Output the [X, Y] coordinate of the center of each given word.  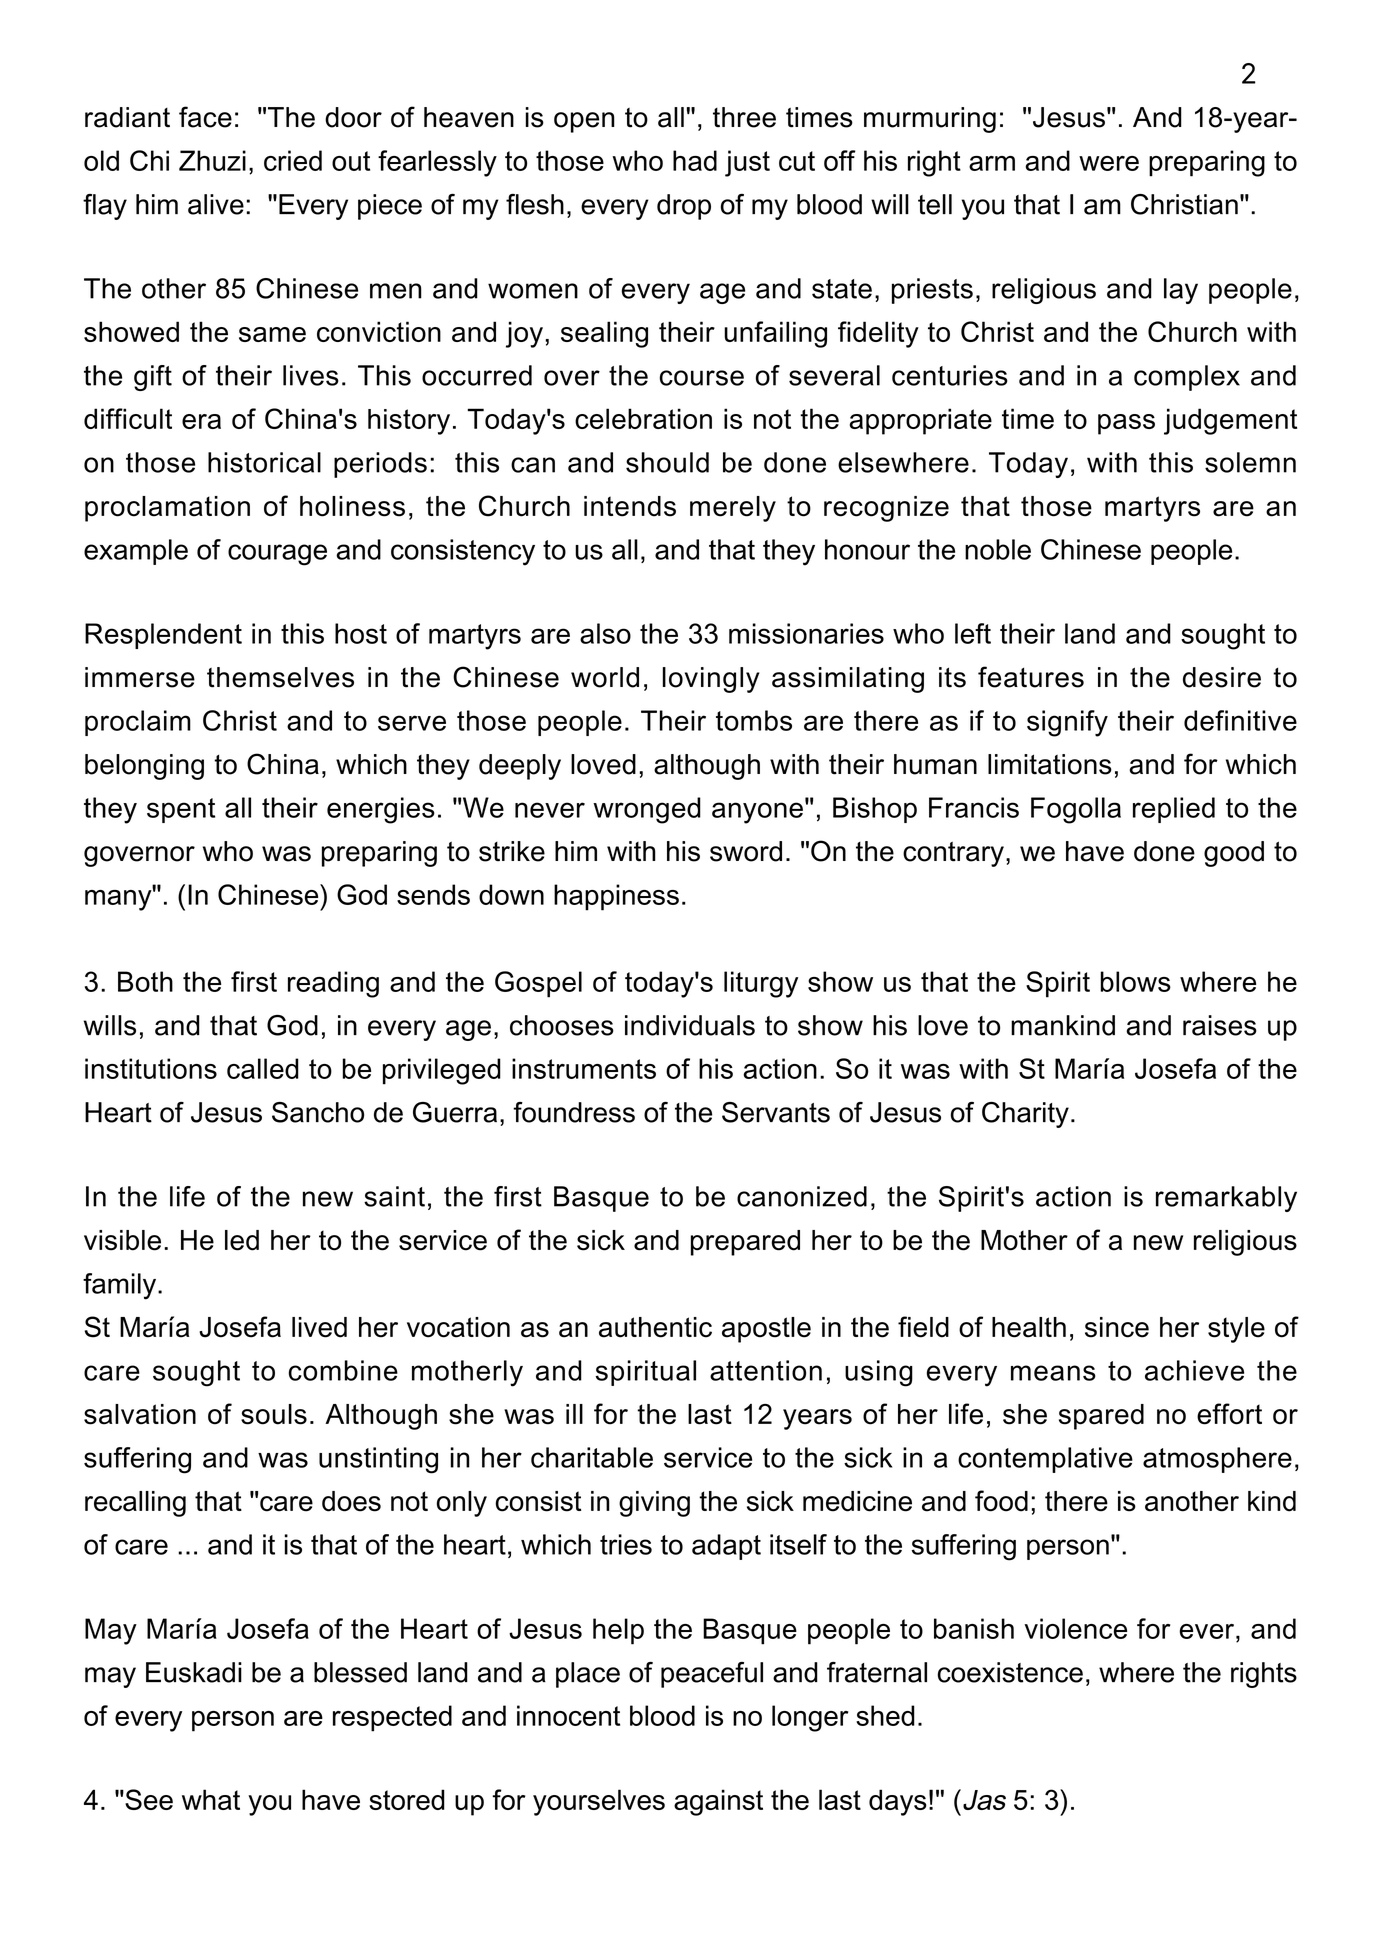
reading [333, 984]
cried [293, 160]
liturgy [761, 984]
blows [1136, 981]
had [695, 160]
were [1109, 163]
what [211, 1799]
